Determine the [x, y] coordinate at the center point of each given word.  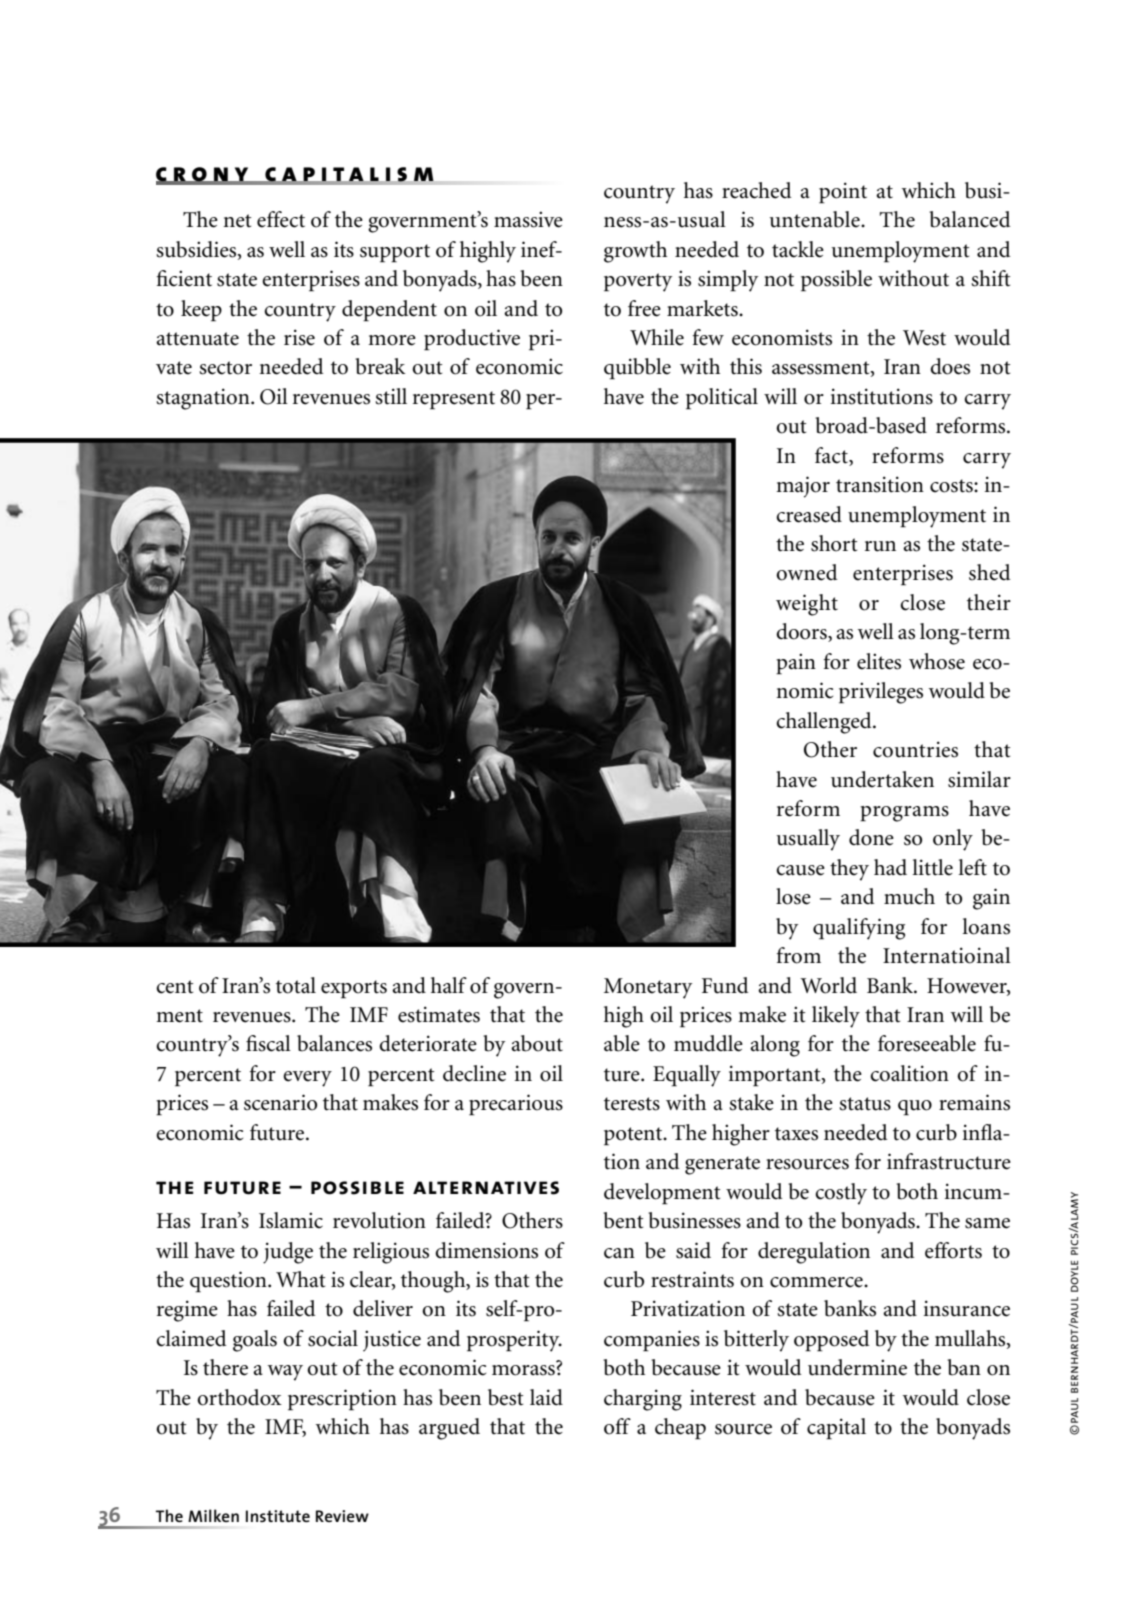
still [391, 396]
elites [879, 661]
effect [281, 219]
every [307, 1079]
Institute [278, 1516]
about [537, 1043]
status [865, 1104]
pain [796, 664]
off [617, 1426]
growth [635, 252]
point [843, 193]
